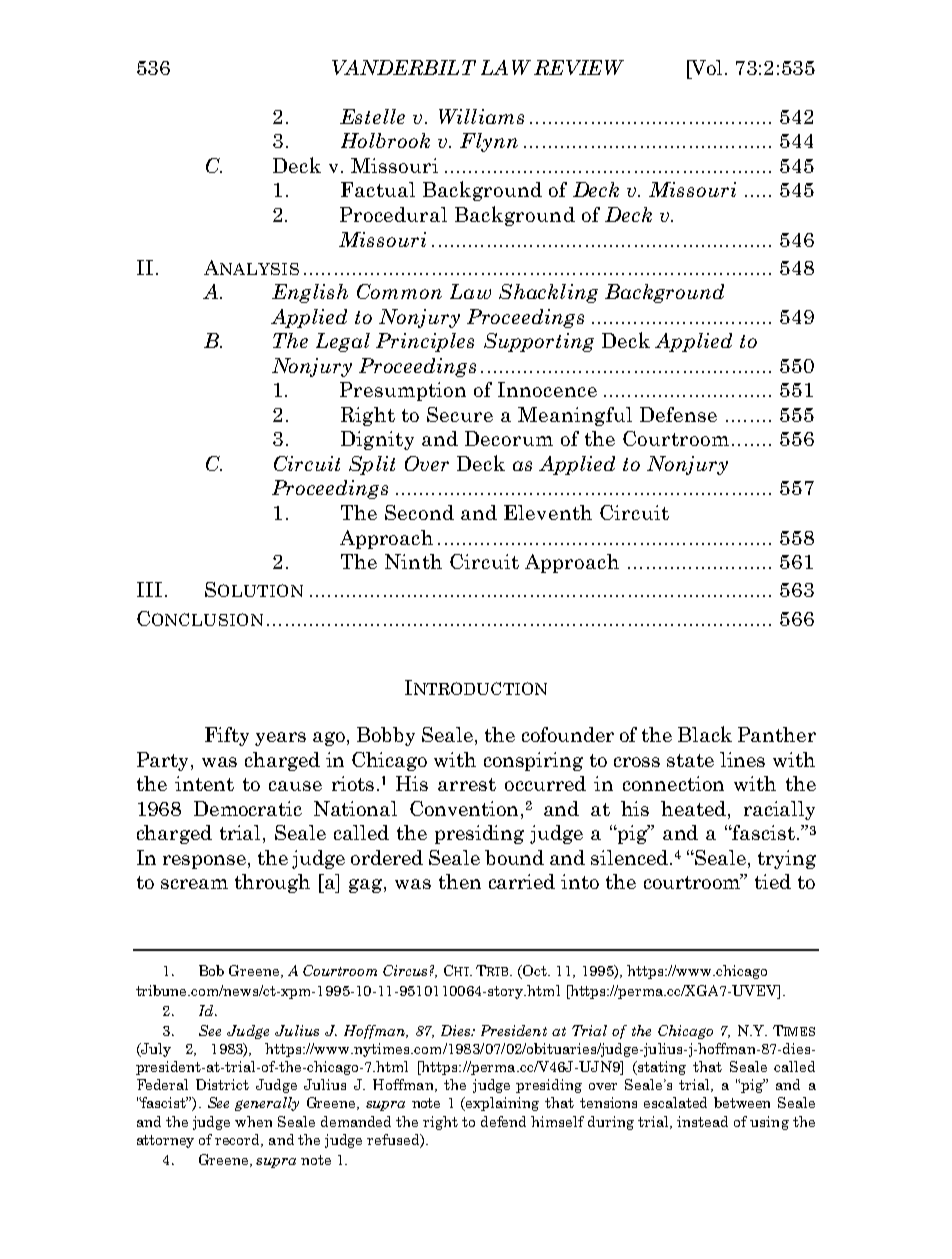  What do you see at coordinates (222, 1084) in the screenshot?
I see `District` at bounding box center [222, 1084].
